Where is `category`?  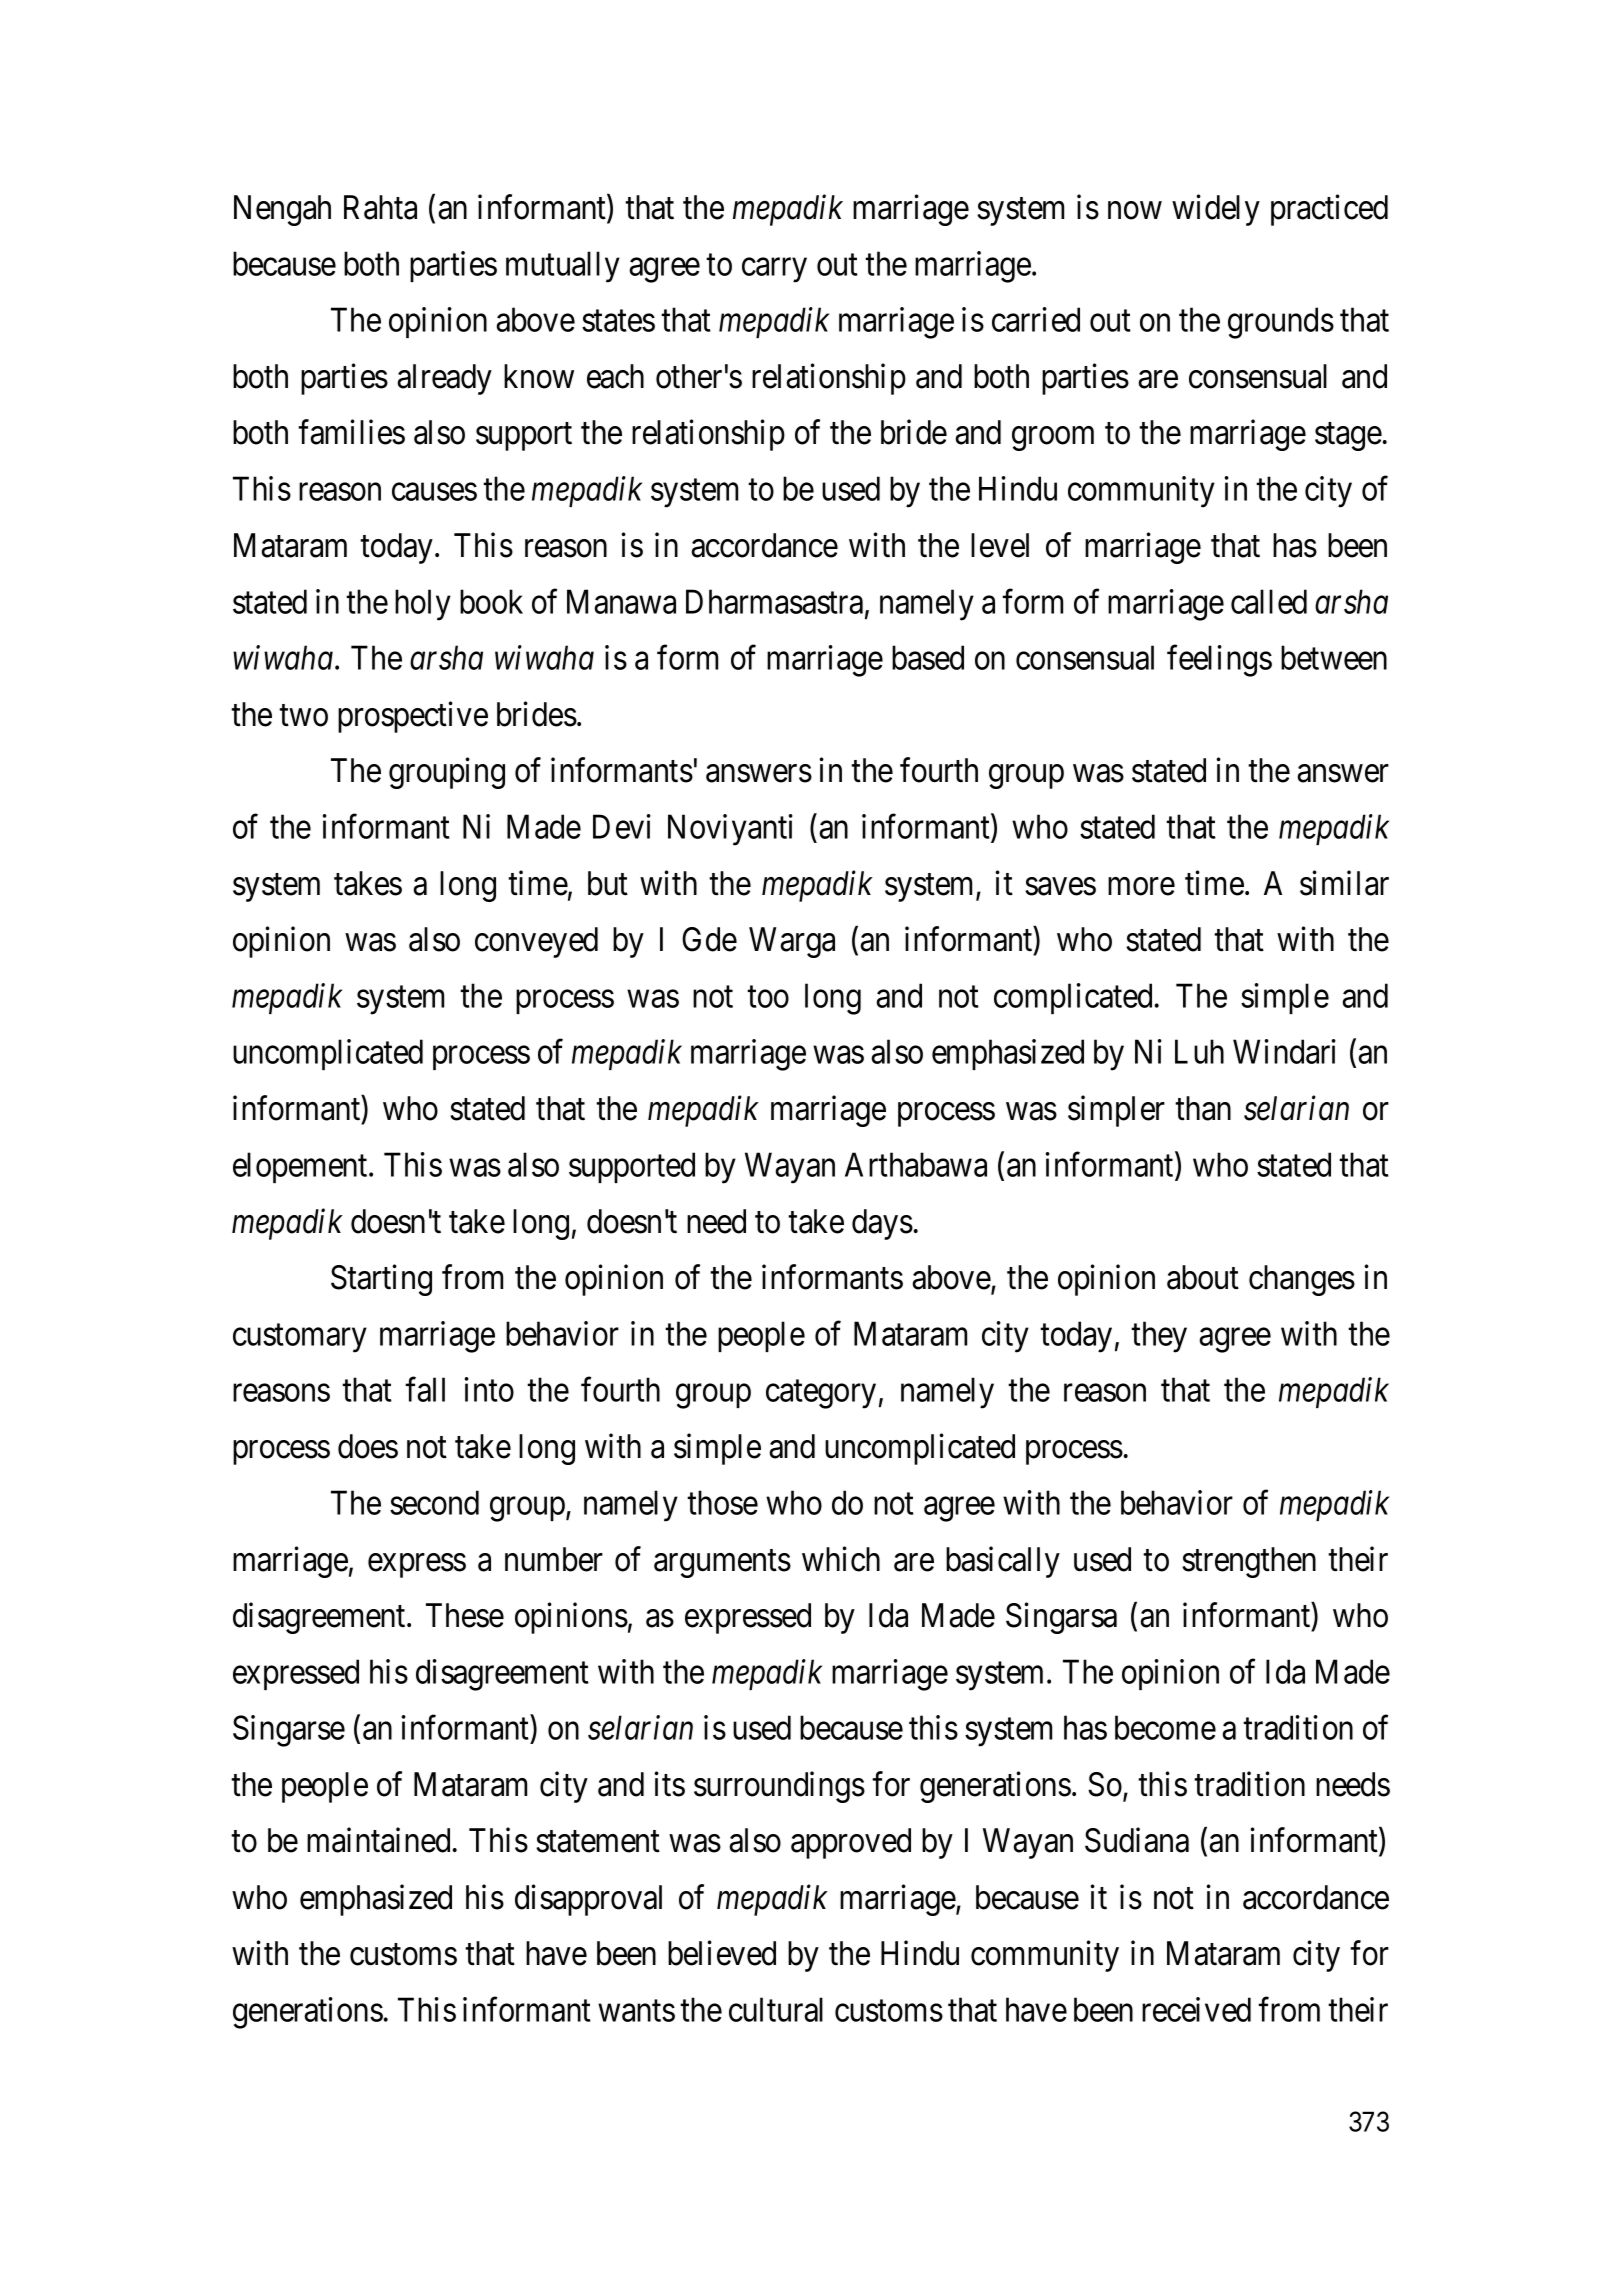
category is located at coordinates (821, 1394).
